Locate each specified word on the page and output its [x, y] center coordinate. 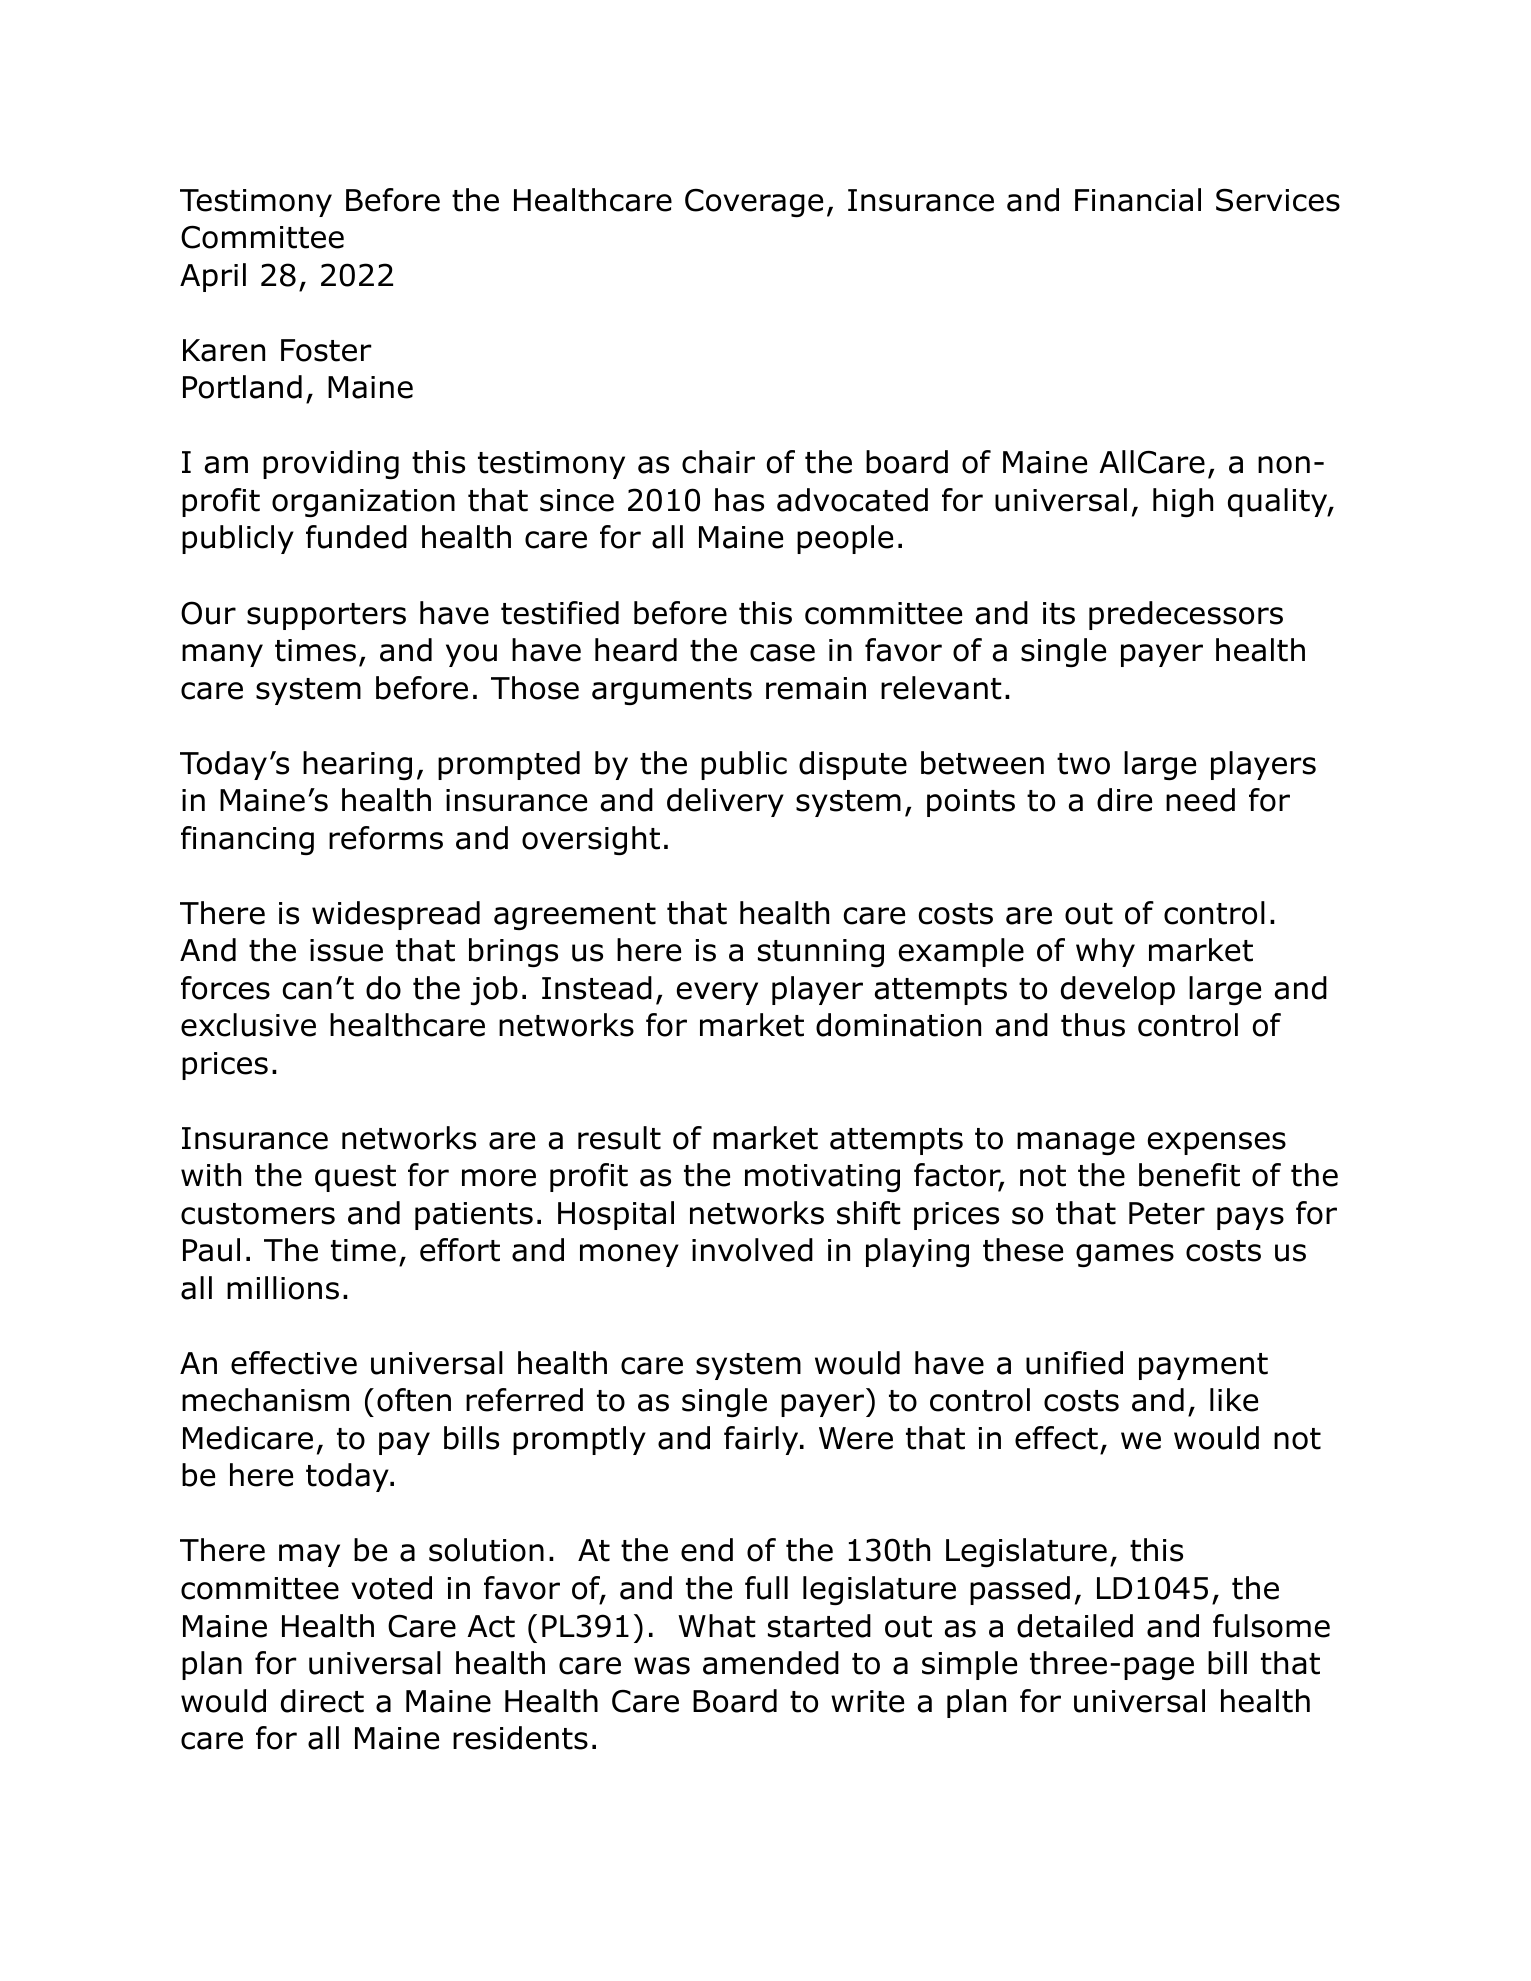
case [782, 653]
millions [283, 1288]
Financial [1138, 200]
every [717, 993]
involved [752, 1250]
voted [391, 1588]
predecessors [1186, 615]
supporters [326, 616]
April [213, 277]
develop [1118, 990]
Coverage [754, 203]
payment [1203, 1366]
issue [346, 950]
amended [771, 1663]
